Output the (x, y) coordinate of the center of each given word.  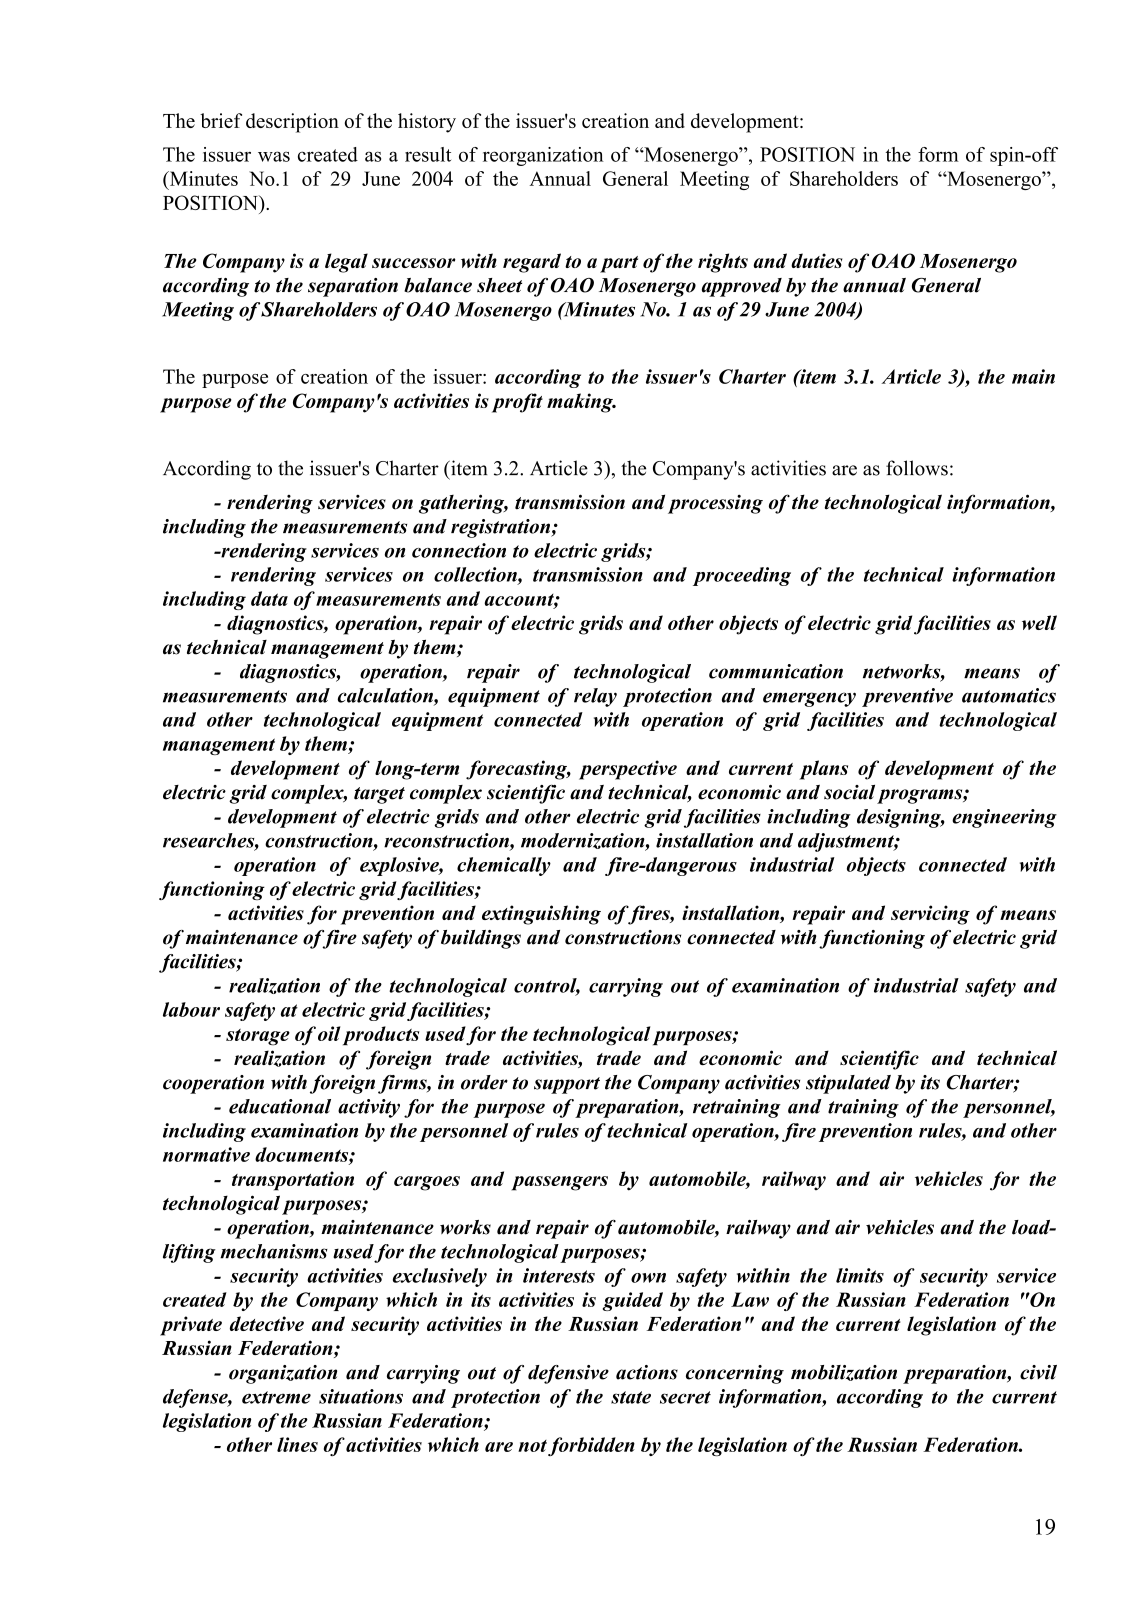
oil (329, 1033)
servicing (930, 915)
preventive (907, 697)
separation (353, 287)
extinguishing (541, 915)
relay (595, 697)
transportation (293, 1181)
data (269, 598)
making (581, 403)
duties (816, 260)
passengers (560, 1183)
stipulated (848, 1084)
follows (917, 468)
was (274, 156)
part (619, 264)
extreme (276, 1397)
